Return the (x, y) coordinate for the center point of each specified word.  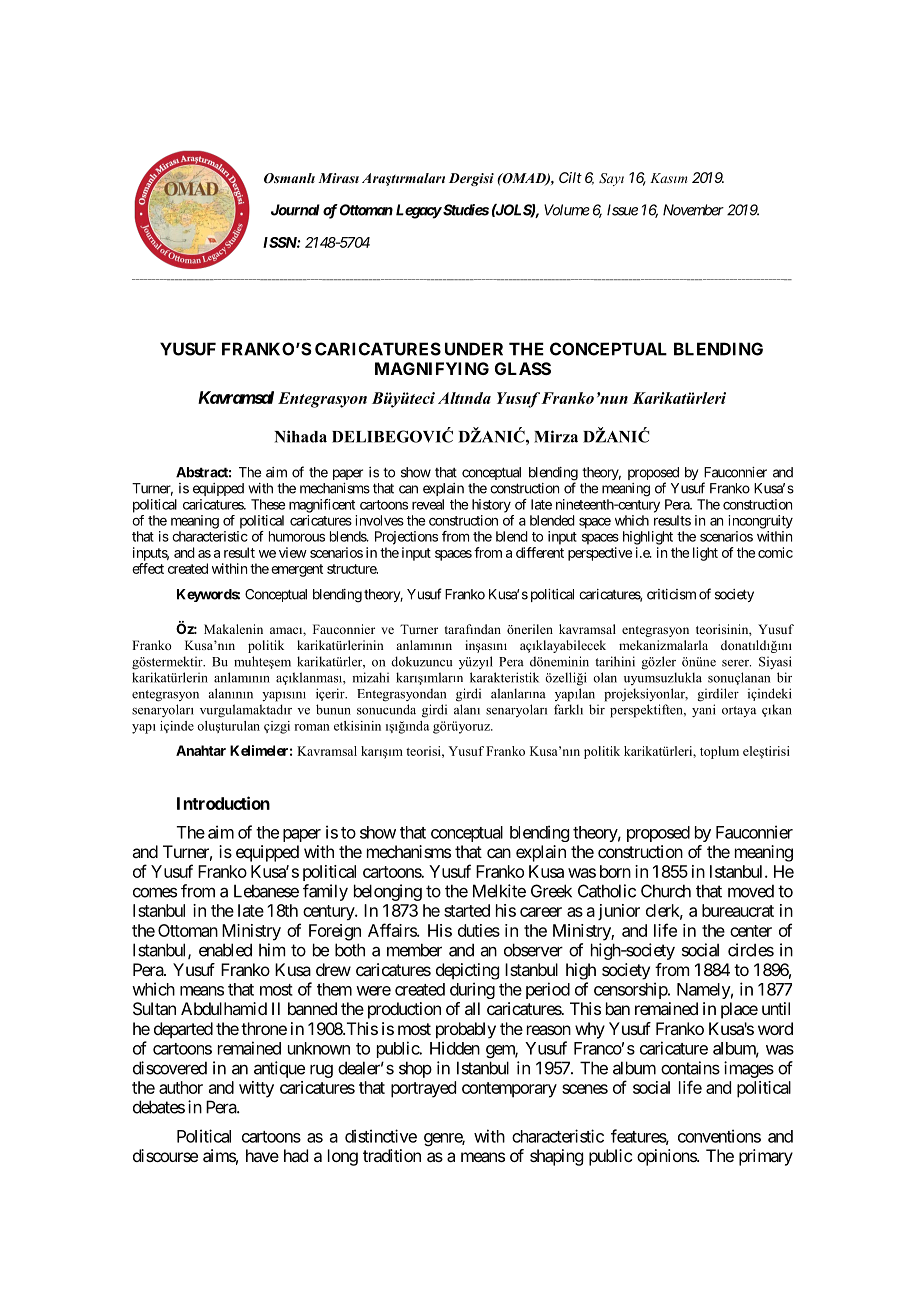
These (268, 504)
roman (312, 727)
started (467, 910)
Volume (567, 210)
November (693, 210)
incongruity (760, 522)
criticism (671, 594)
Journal (295, 210)
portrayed (423, 1089)
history (491, 506)
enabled (225, 950)
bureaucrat (738, 910)
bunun (333, 709)
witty (256, 1089)
